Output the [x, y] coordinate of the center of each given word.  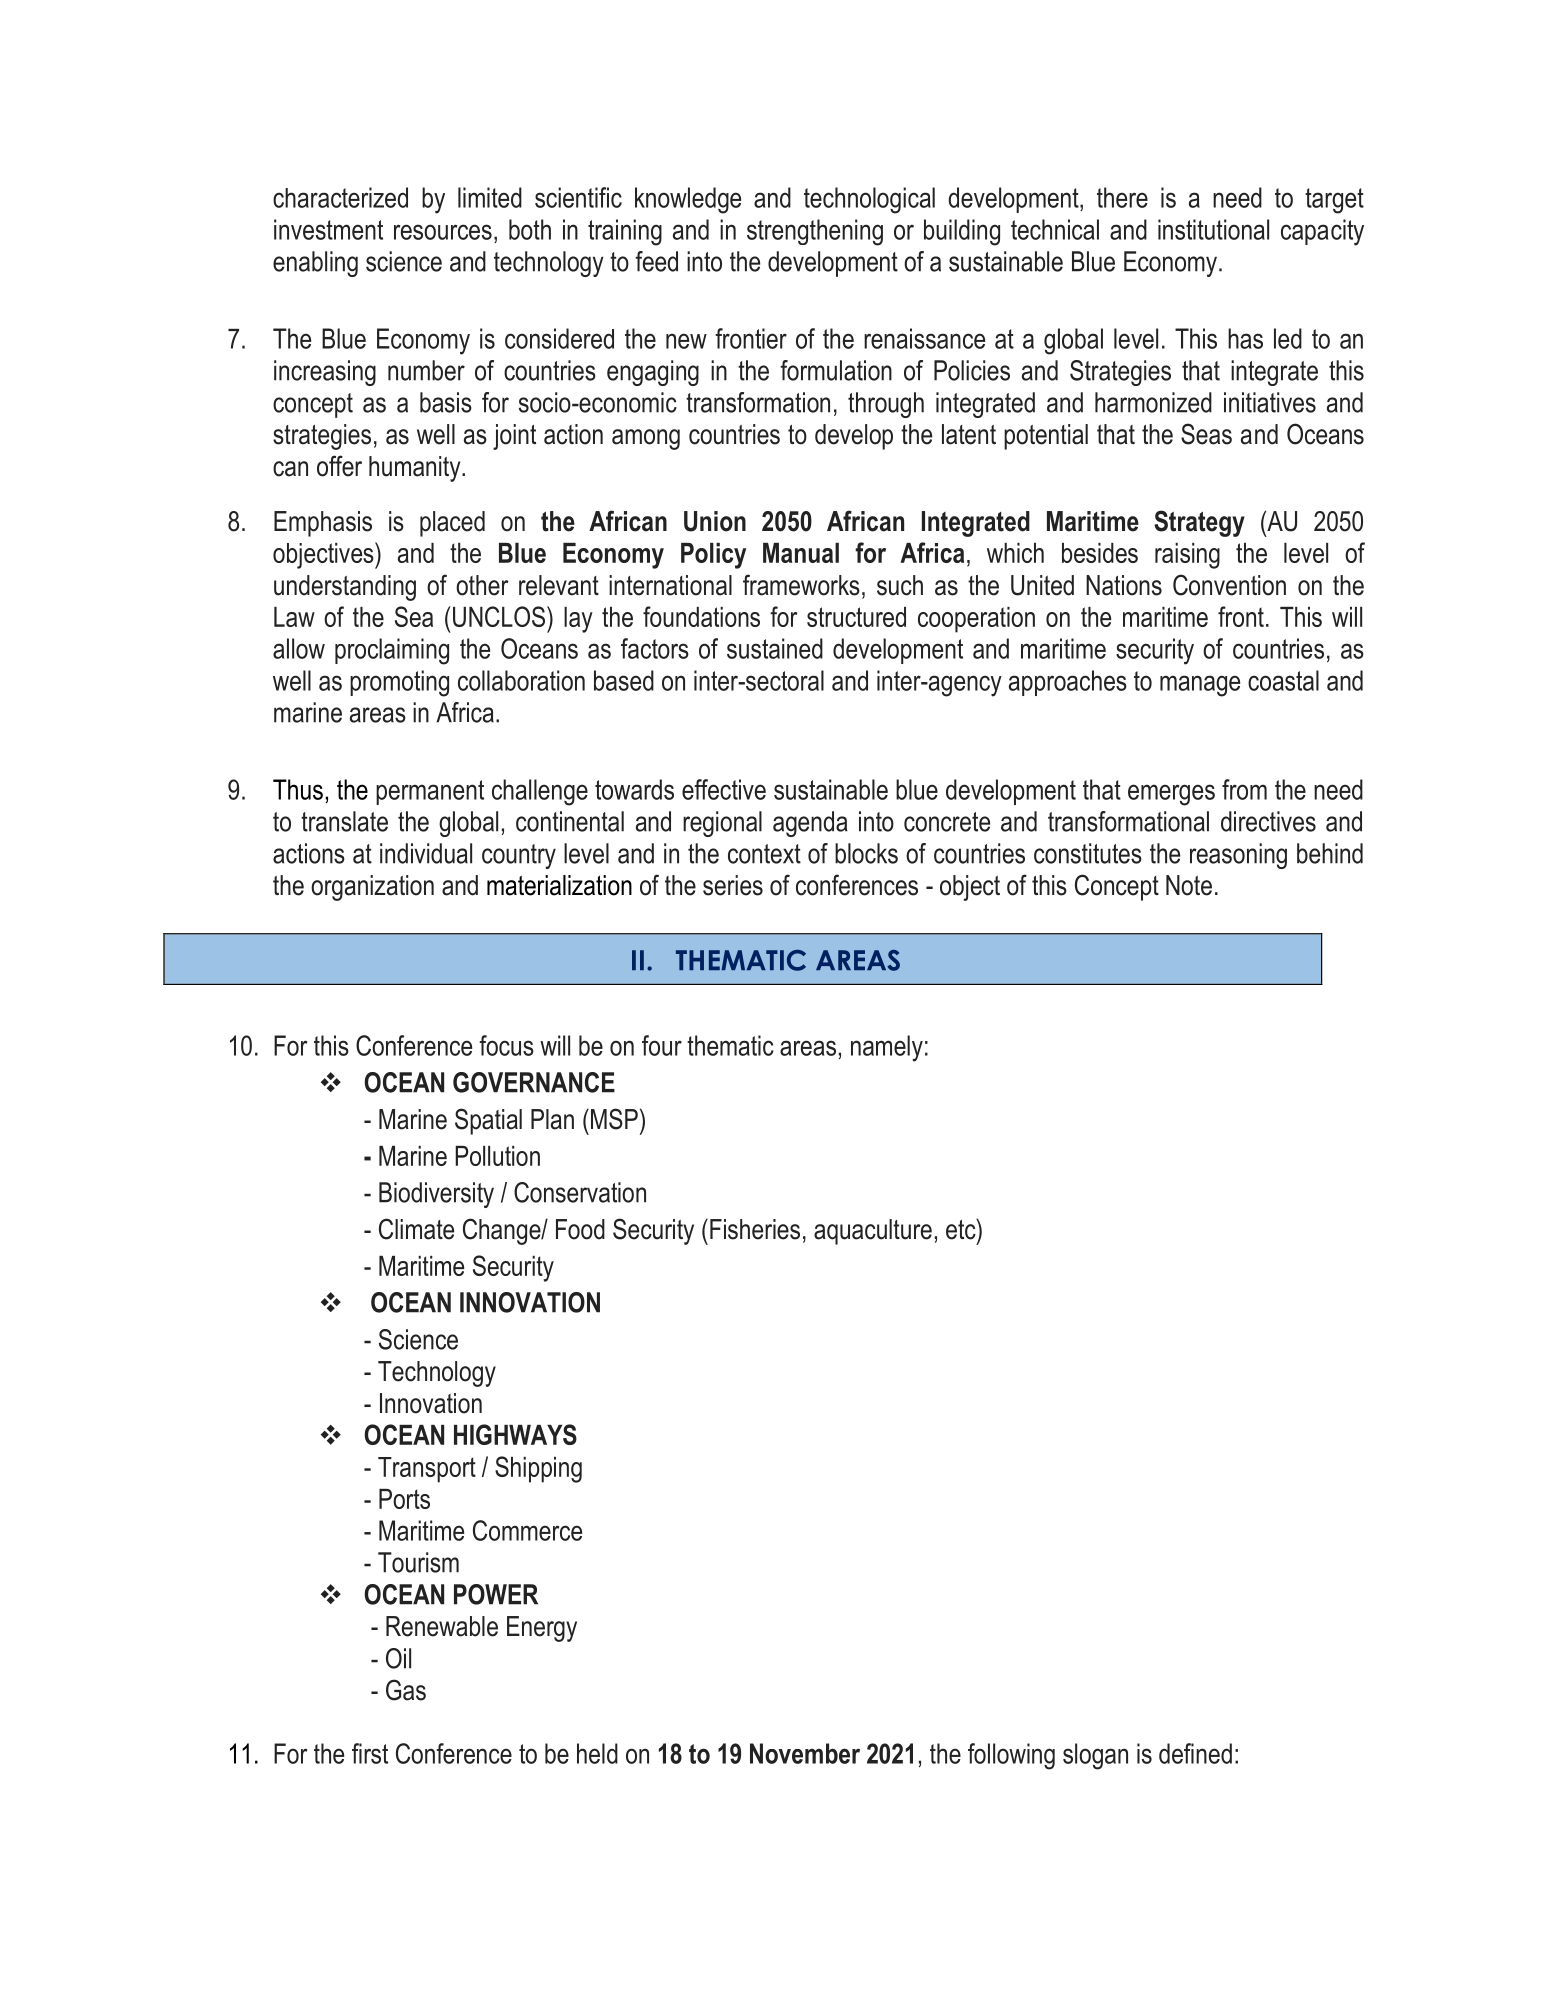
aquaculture [873, 1232]
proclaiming [392, 651]
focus [506, 1045]
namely [887, 1048]
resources [443, 232]
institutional [1213, 229]
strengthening [815, 232]
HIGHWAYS [515, 1434]
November [805, 1753]
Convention [1229, 585]
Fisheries [755, 1229]
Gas [406, 1690]
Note [1189, 885]
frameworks [801, 585]
